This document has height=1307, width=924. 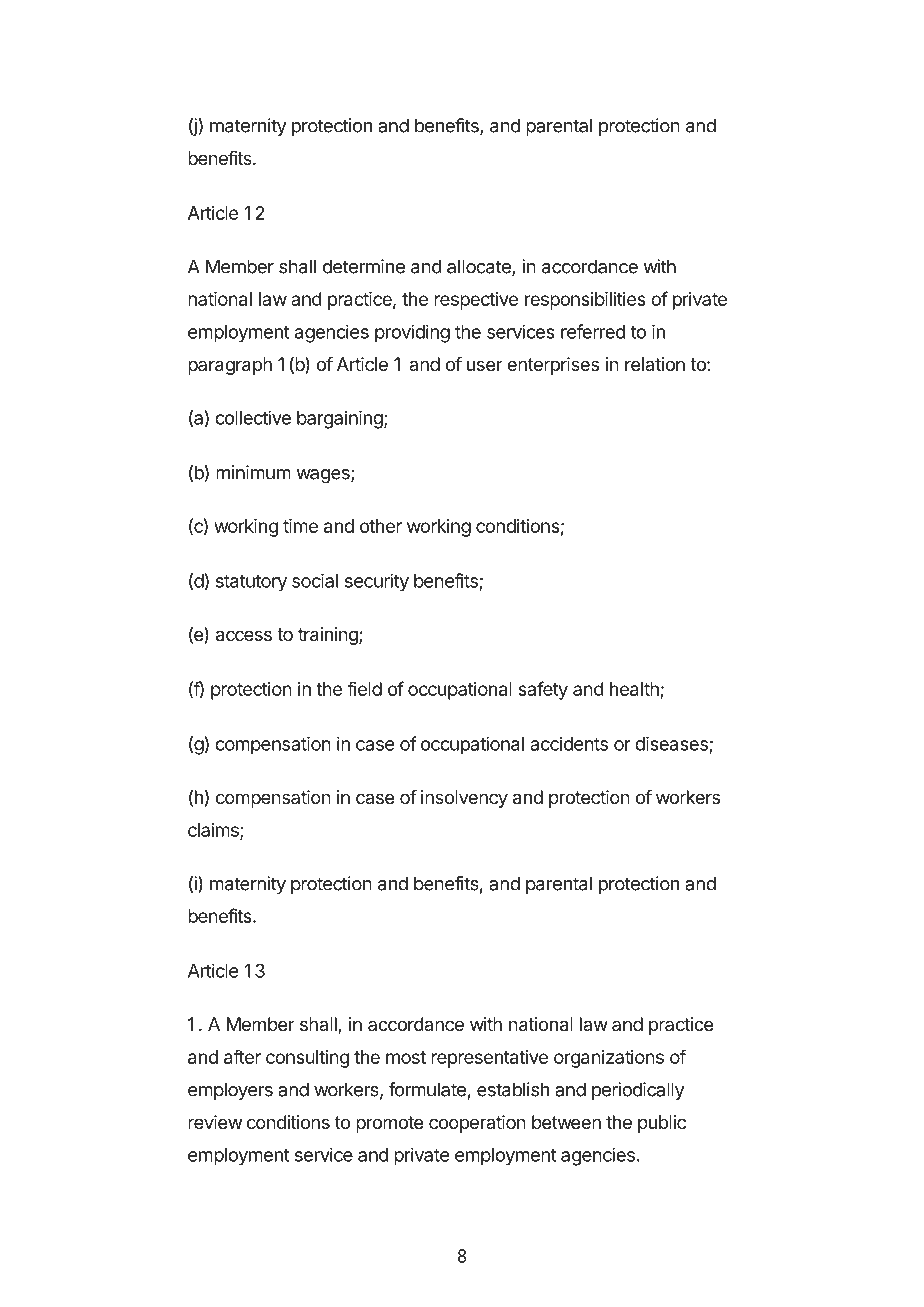 I want to click on respective, so click(x=476, y=301).
